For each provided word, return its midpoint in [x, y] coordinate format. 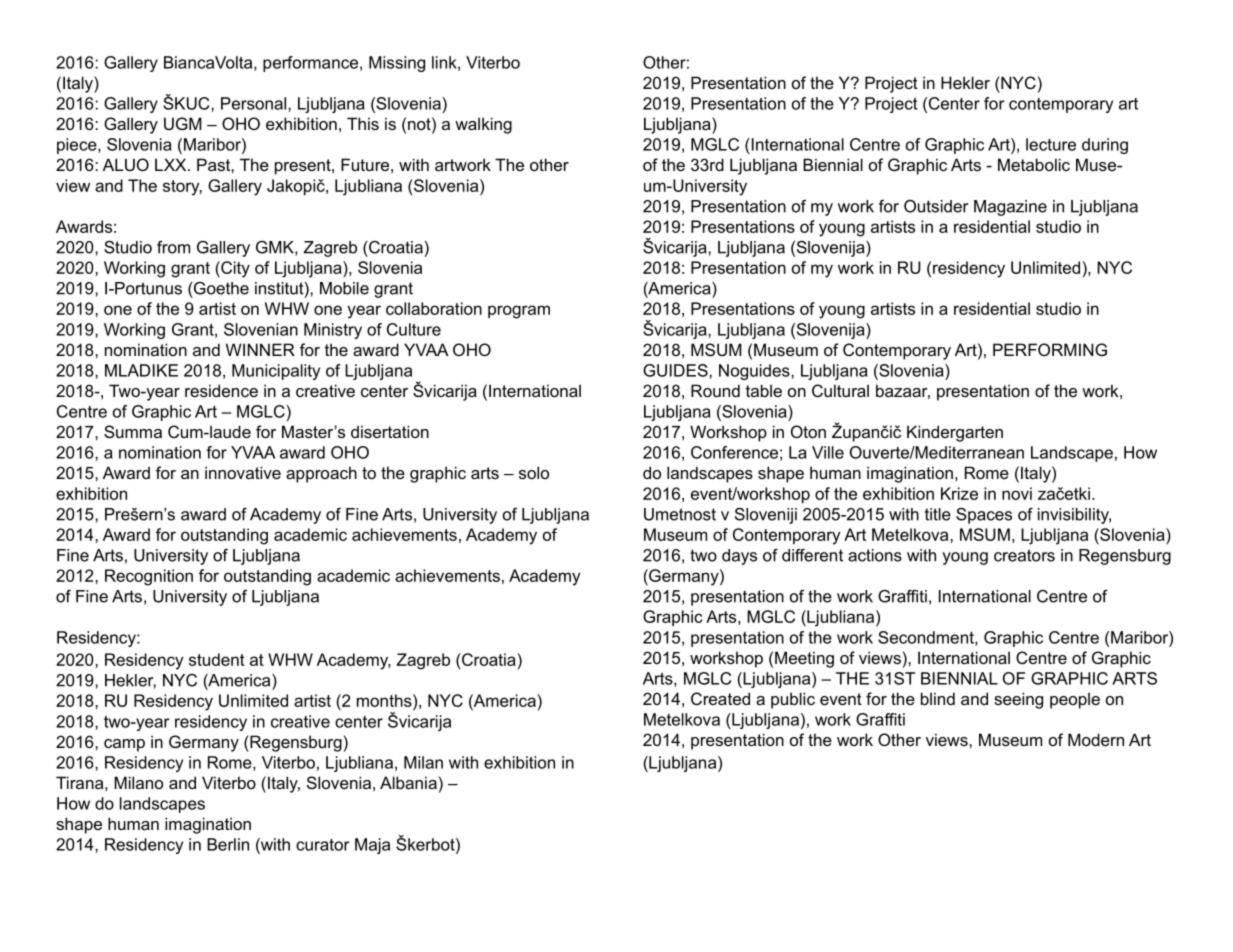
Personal [255, 103]
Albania [408, 782]
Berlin [228, 844]
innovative [243, 472]
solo [534, 472]
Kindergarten [955, 433]
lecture [1051, 144]
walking [483, 125]
